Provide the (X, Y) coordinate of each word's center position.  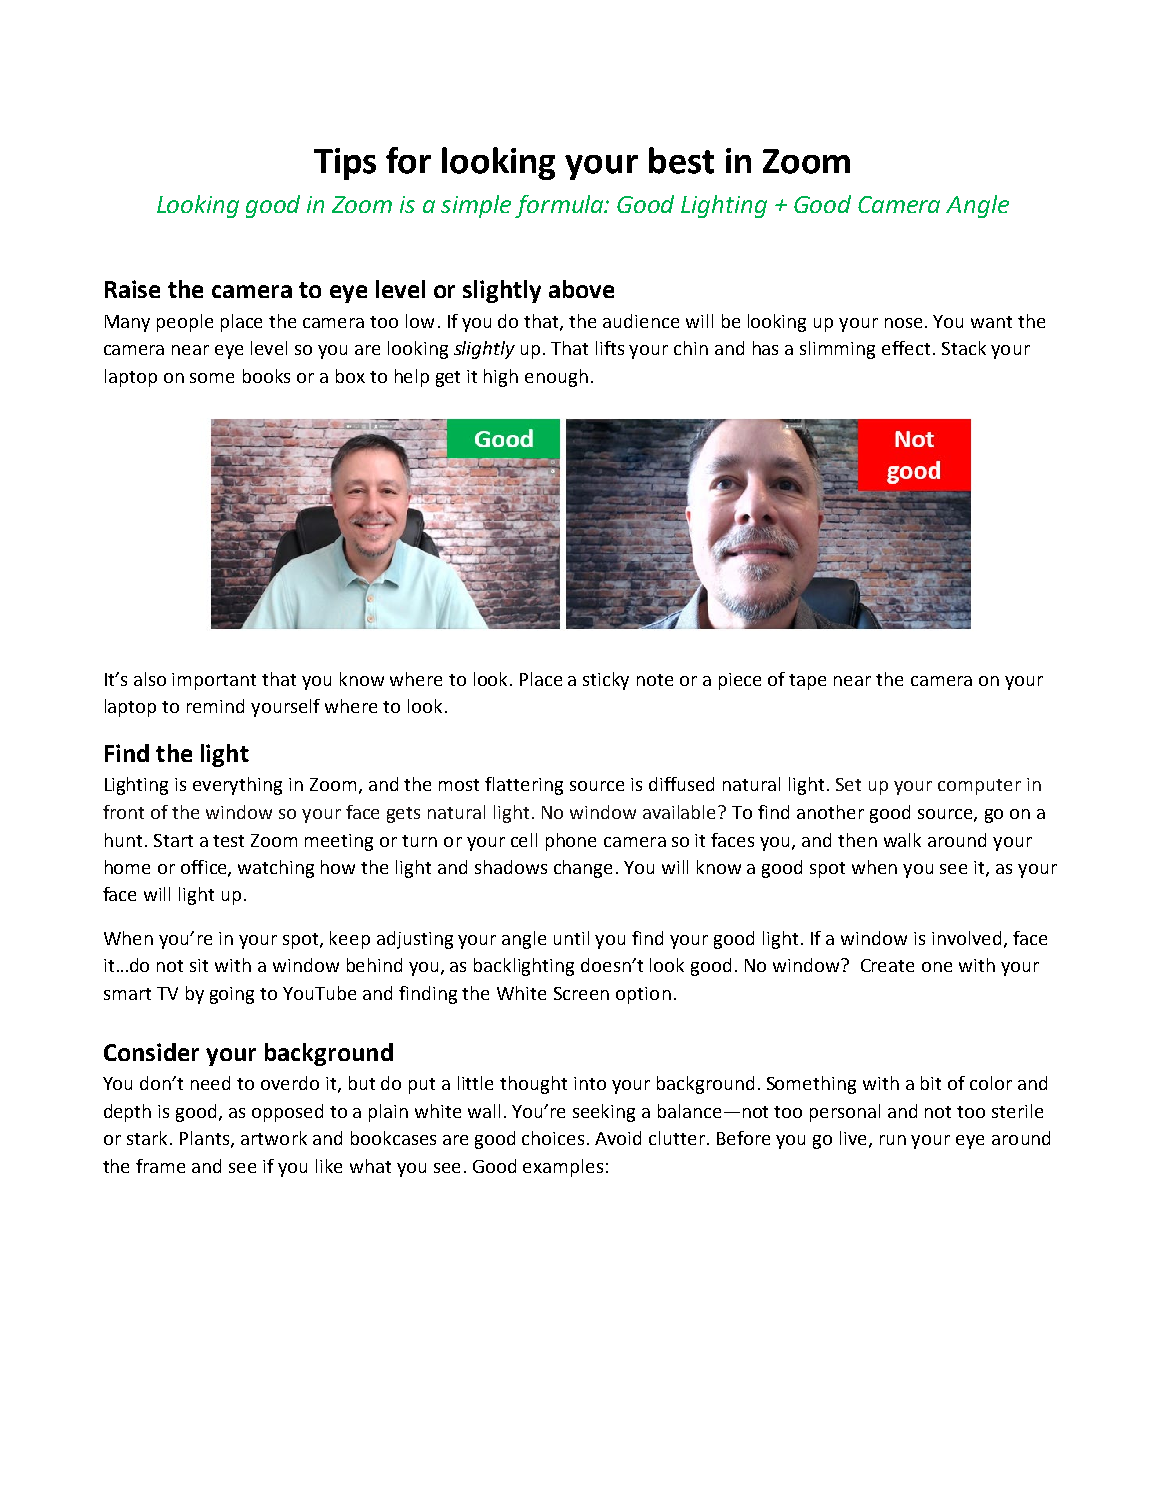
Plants (206, 1139)
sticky (606, 681)
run (893, 1140)
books (266, 376)
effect (906, 348)
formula (560, 206)
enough (556, 378)
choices (553, 1138)
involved (966, 938)
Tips (345, 164)
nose (903, 323)
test (228, 841)
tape (807, 682)
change (583, 869)
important (214, 681)
